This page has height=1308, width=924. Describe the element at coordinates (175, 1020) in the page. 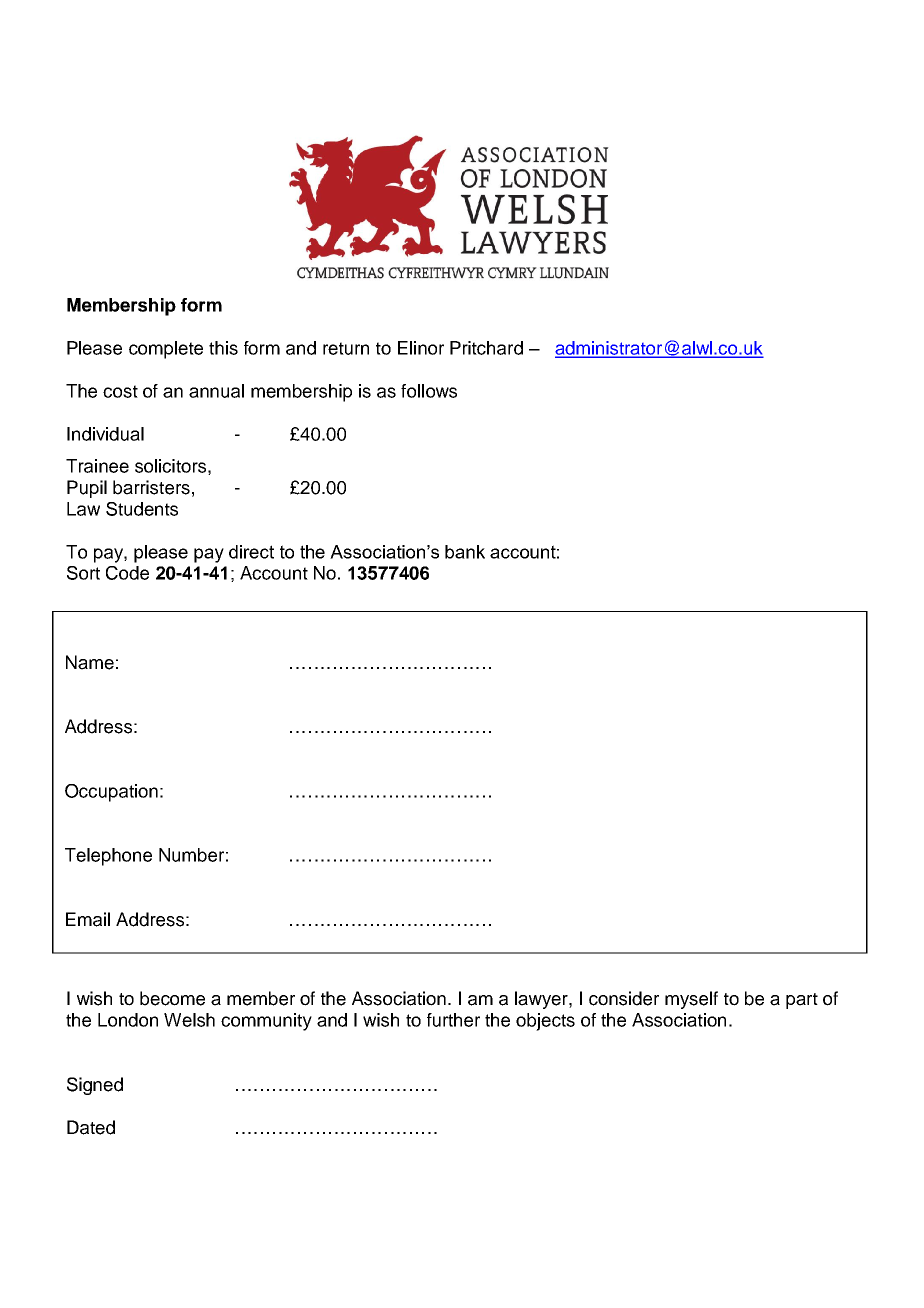

I see `Application` at that location.
